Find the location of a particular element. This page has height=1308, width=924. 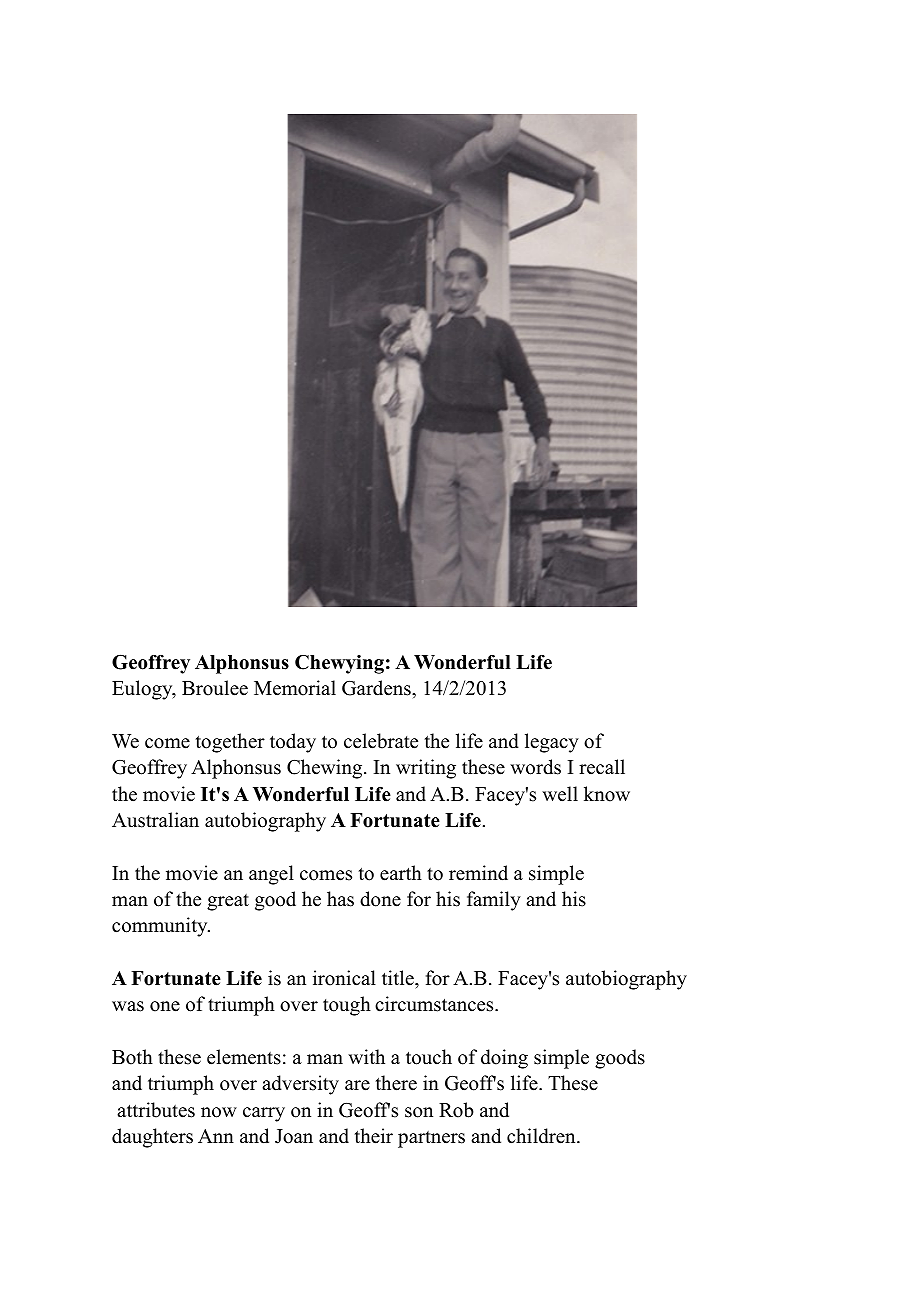

children is located at coordinates (542, 1136).
